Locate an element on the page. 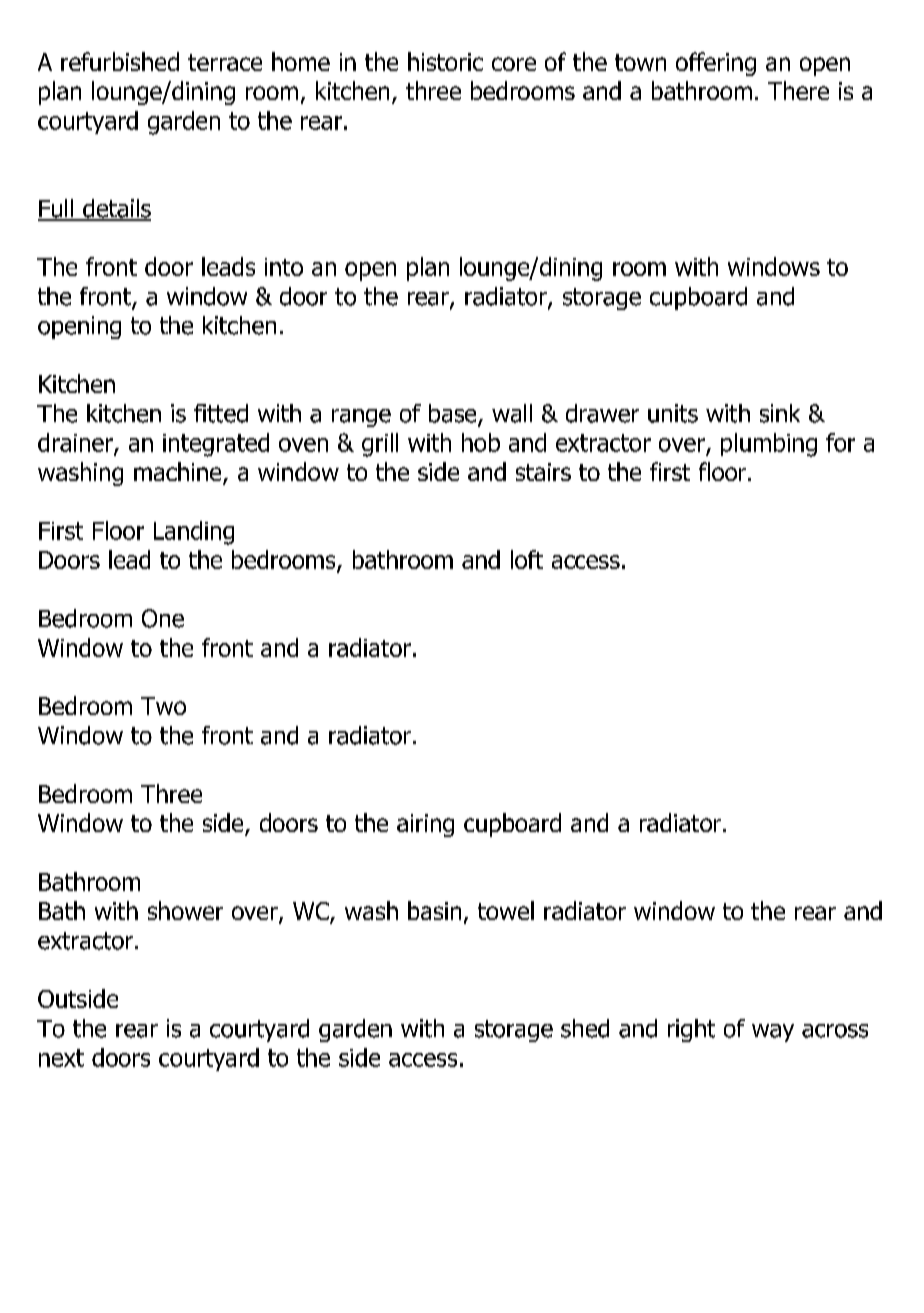 This page has width=924, height=1313. One is located at coordinates (163, 618).
